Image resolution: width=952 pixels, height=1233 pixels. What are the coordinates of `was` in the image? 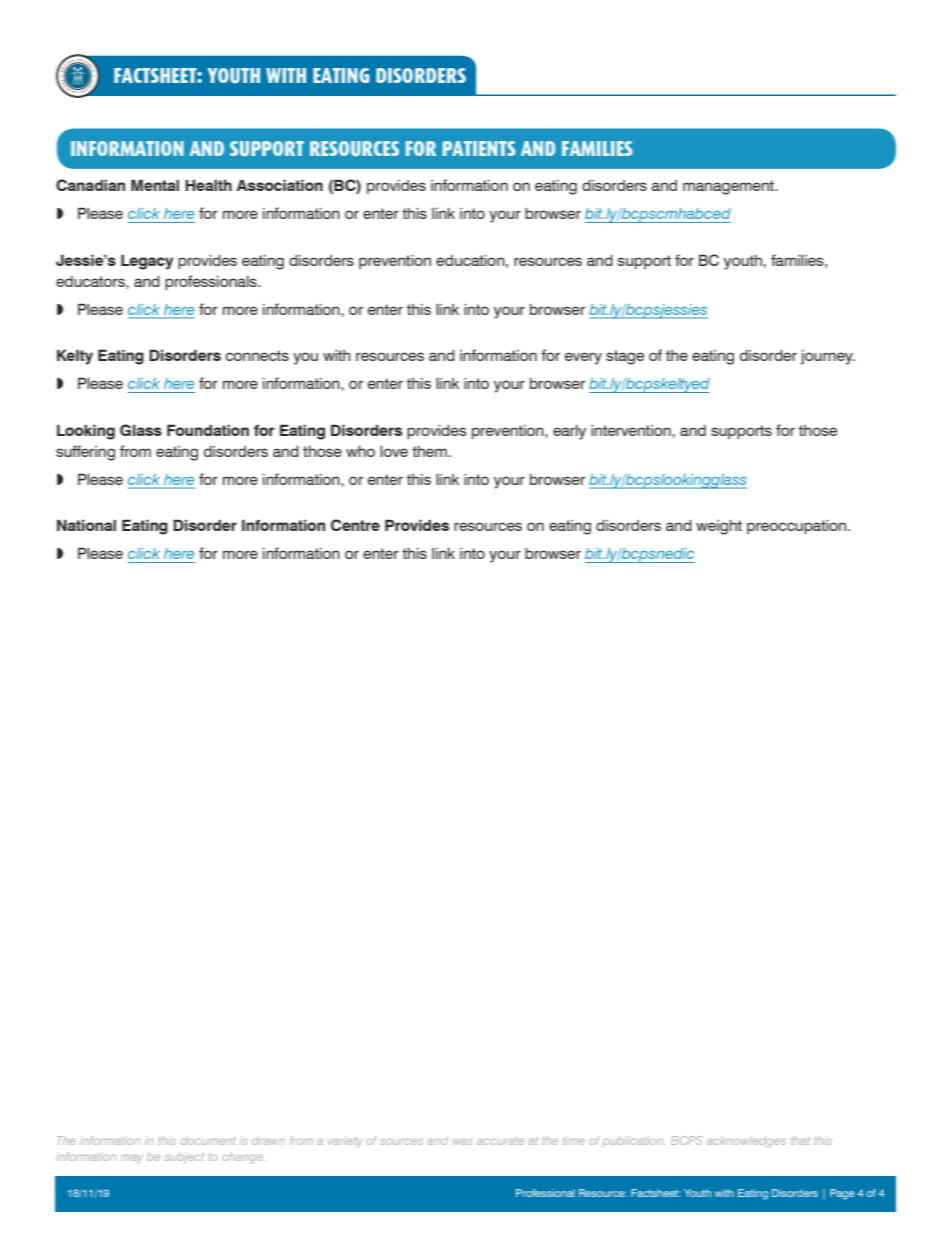 It's located at (462, 1142).
